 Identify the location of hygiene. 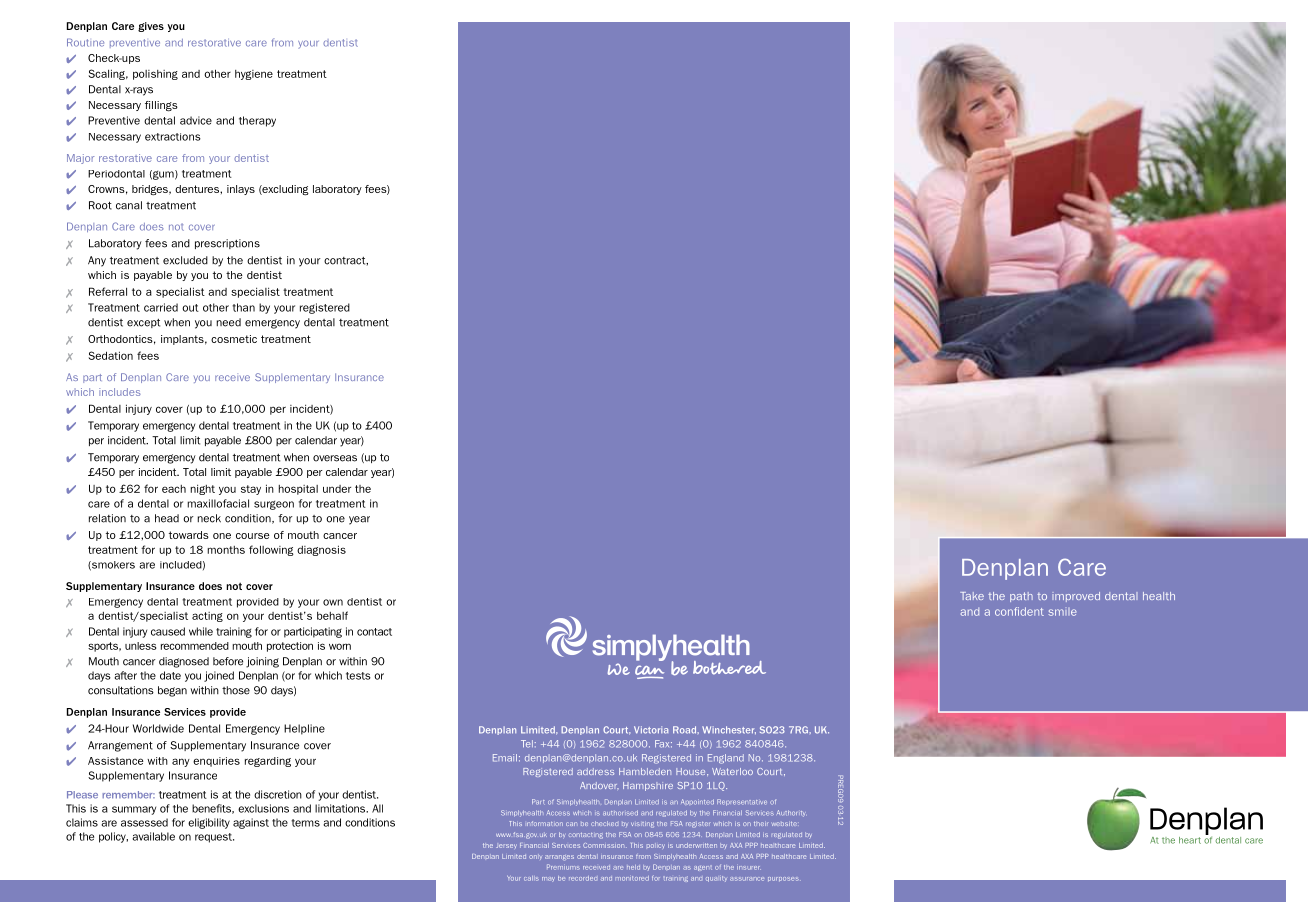
(254, 75).
